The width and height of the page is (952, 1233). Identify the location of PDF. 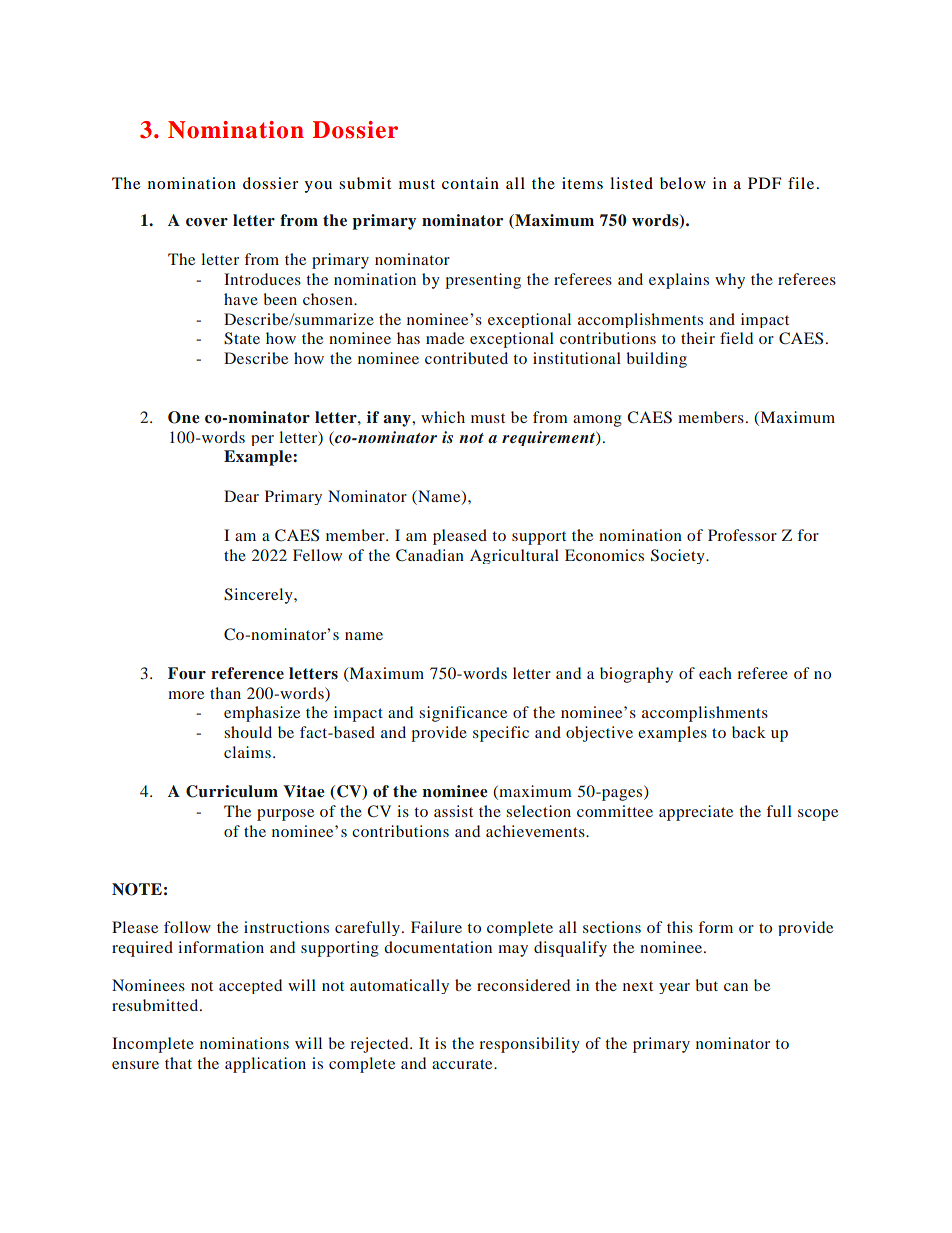
(764, 183).
